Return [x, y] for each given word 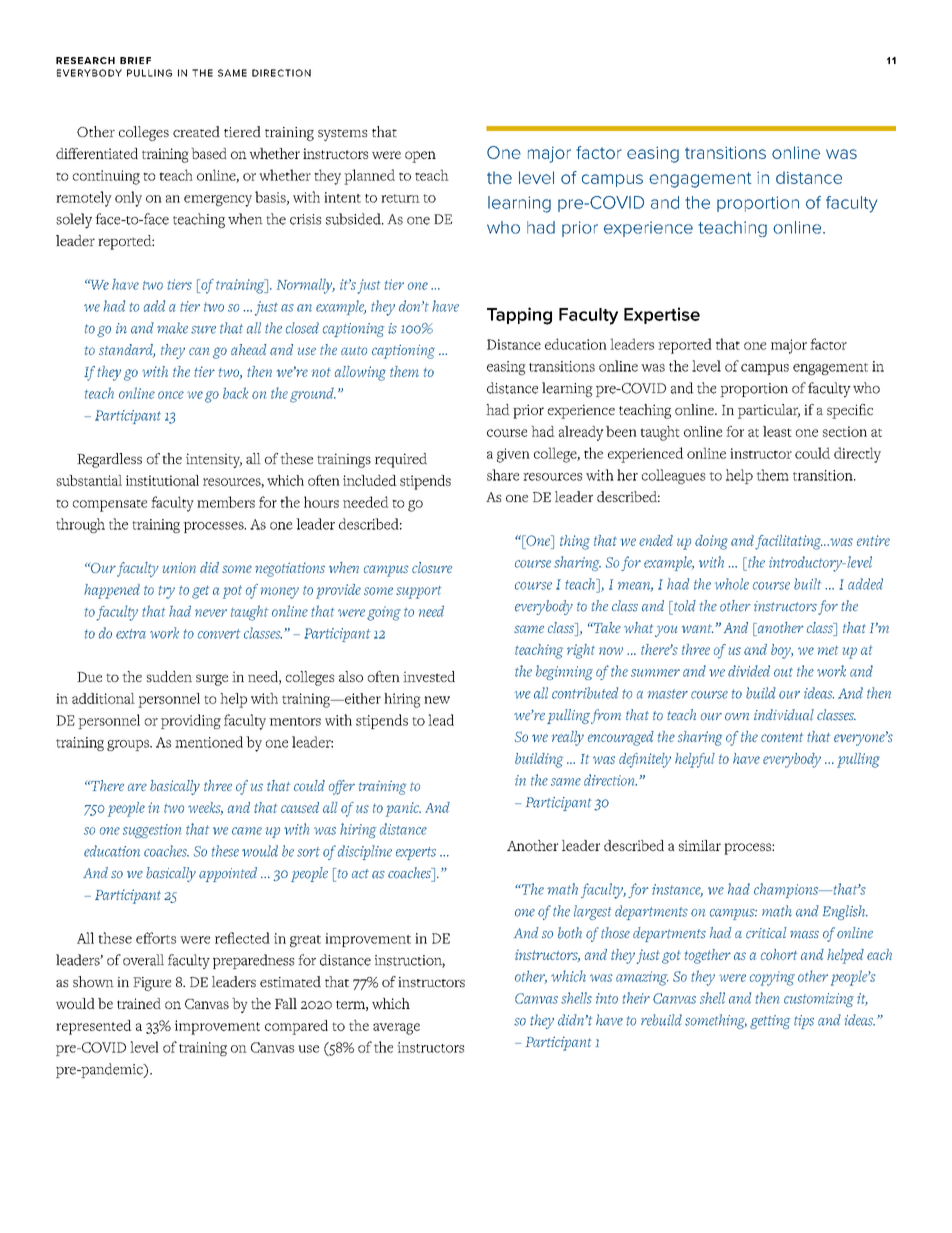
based [209, 153]
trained [139, 1003]
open [420, 157]
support [418, 592]
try [167, 592]
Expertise [662, 315]
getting [770, 1022]
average [396, 1029]
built [807, 584]
